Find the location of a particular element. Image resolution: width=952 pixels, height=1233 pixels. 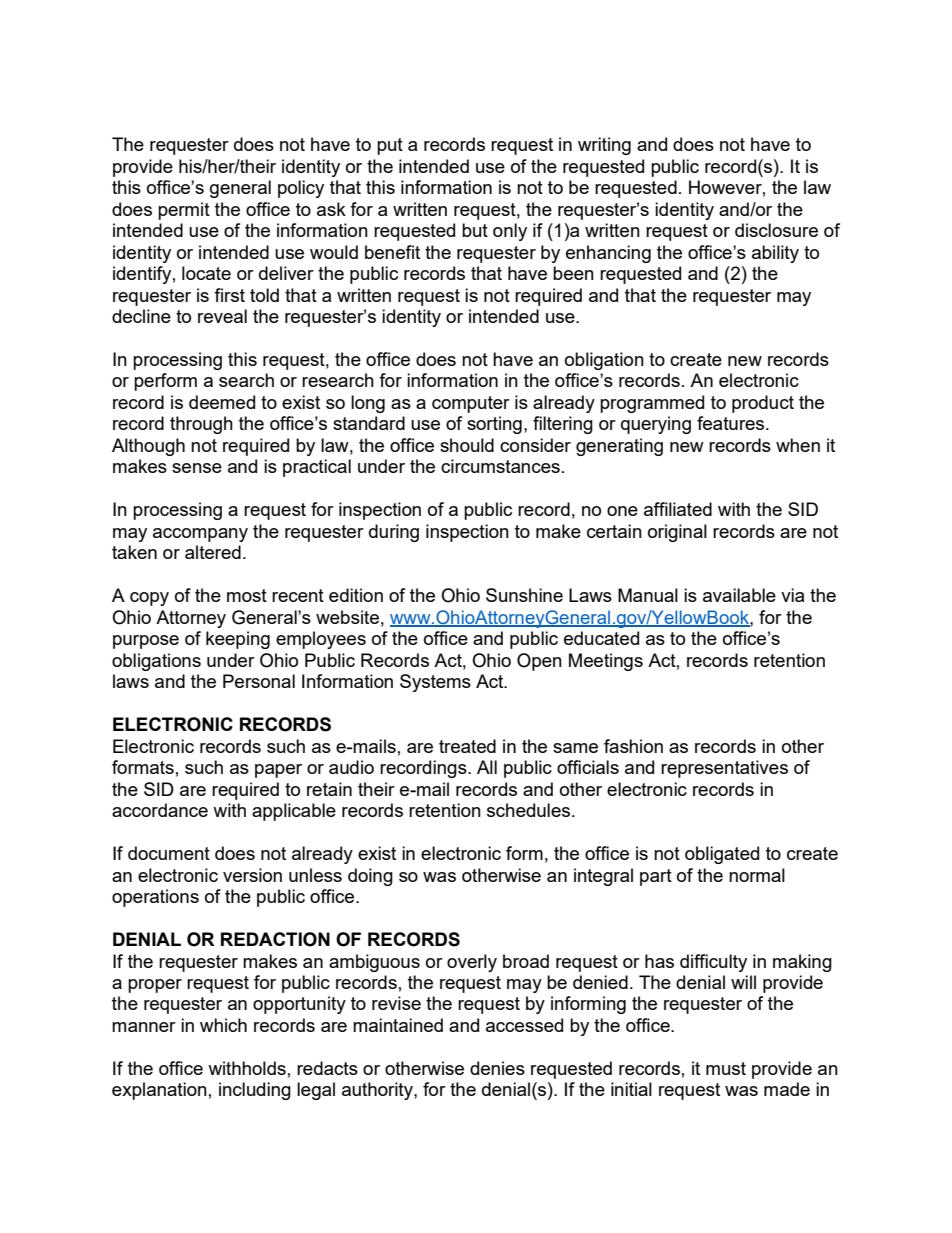

permit is located at coordinates (184, 211).
